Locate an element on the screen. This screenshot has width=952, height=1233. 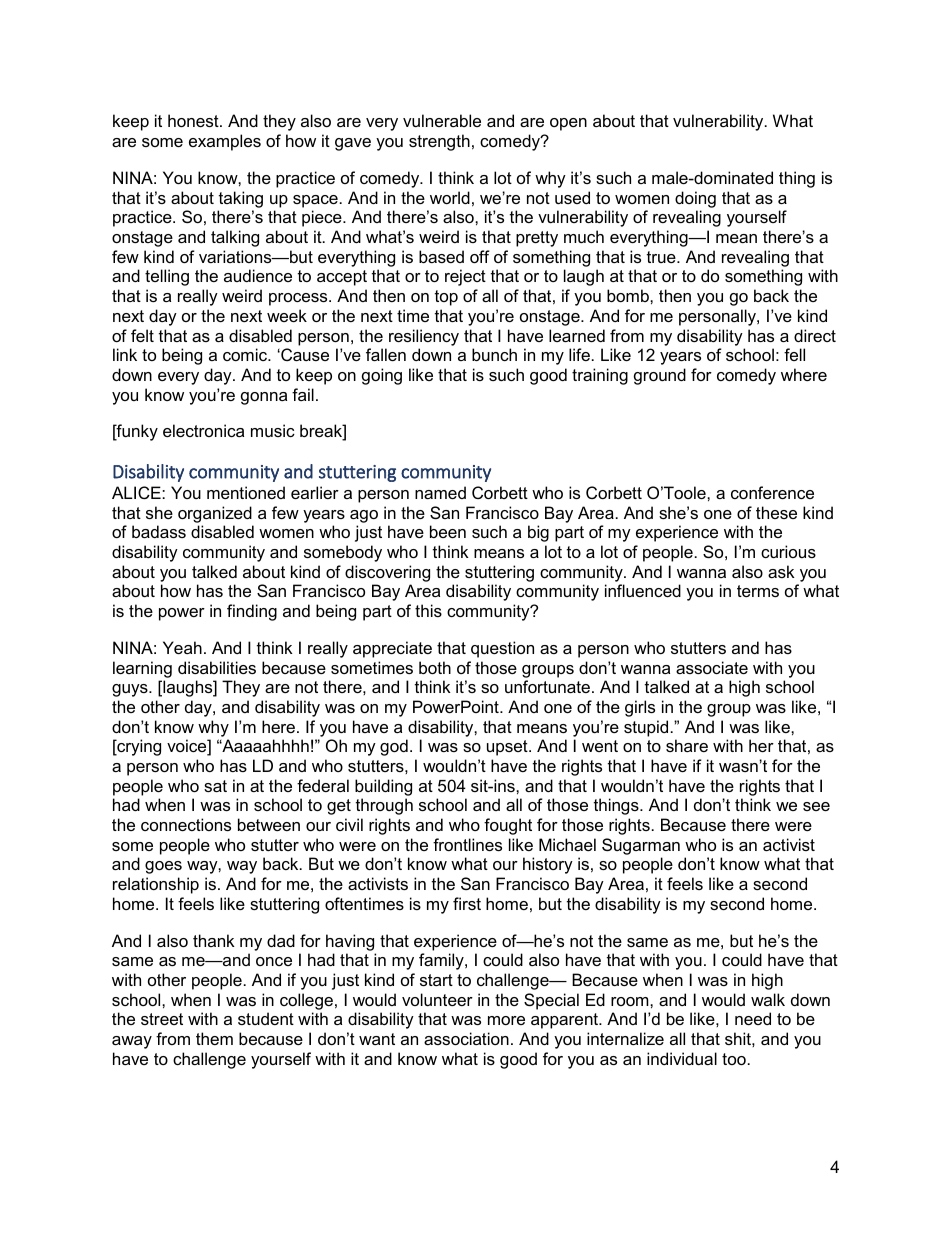
doing is located at coordinates (695, 199).
